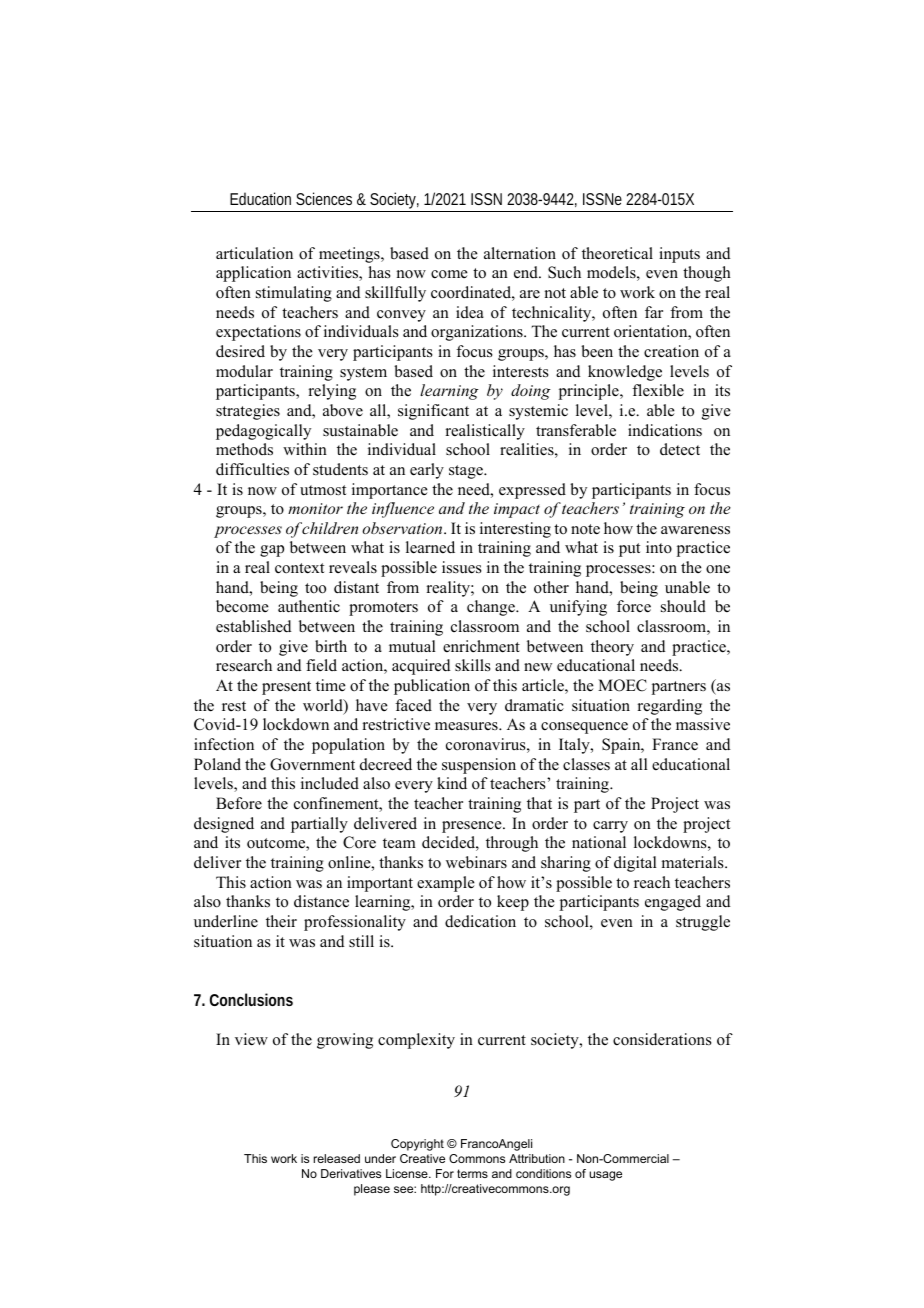 This image has height=1308, width=924. What do you see at coordinates (662, 1039) in the image?
I see `considerations` at bounding box center [662, 1039].
